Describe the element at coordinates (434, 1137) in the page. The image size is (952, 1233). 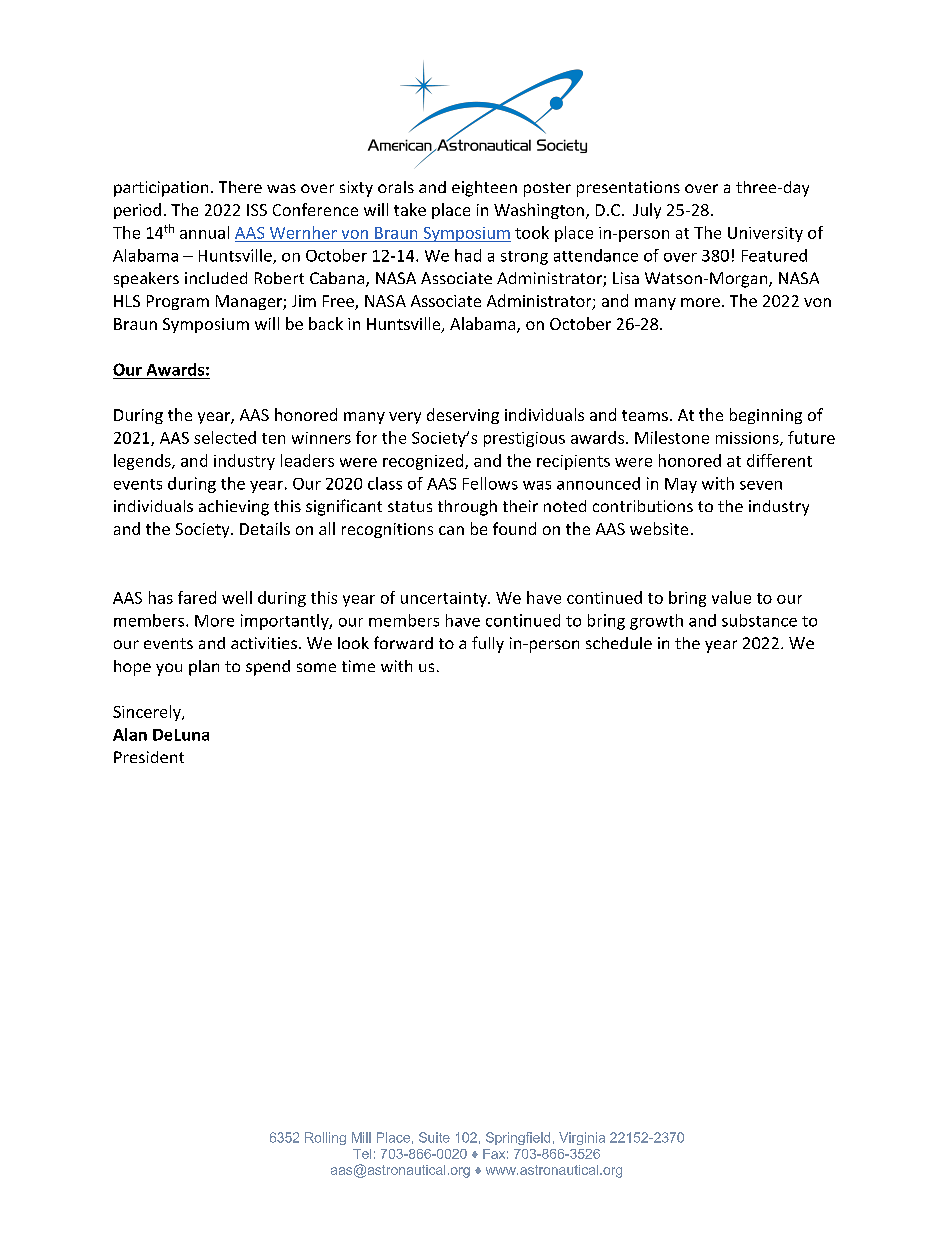
I see `Suite` at that location.
